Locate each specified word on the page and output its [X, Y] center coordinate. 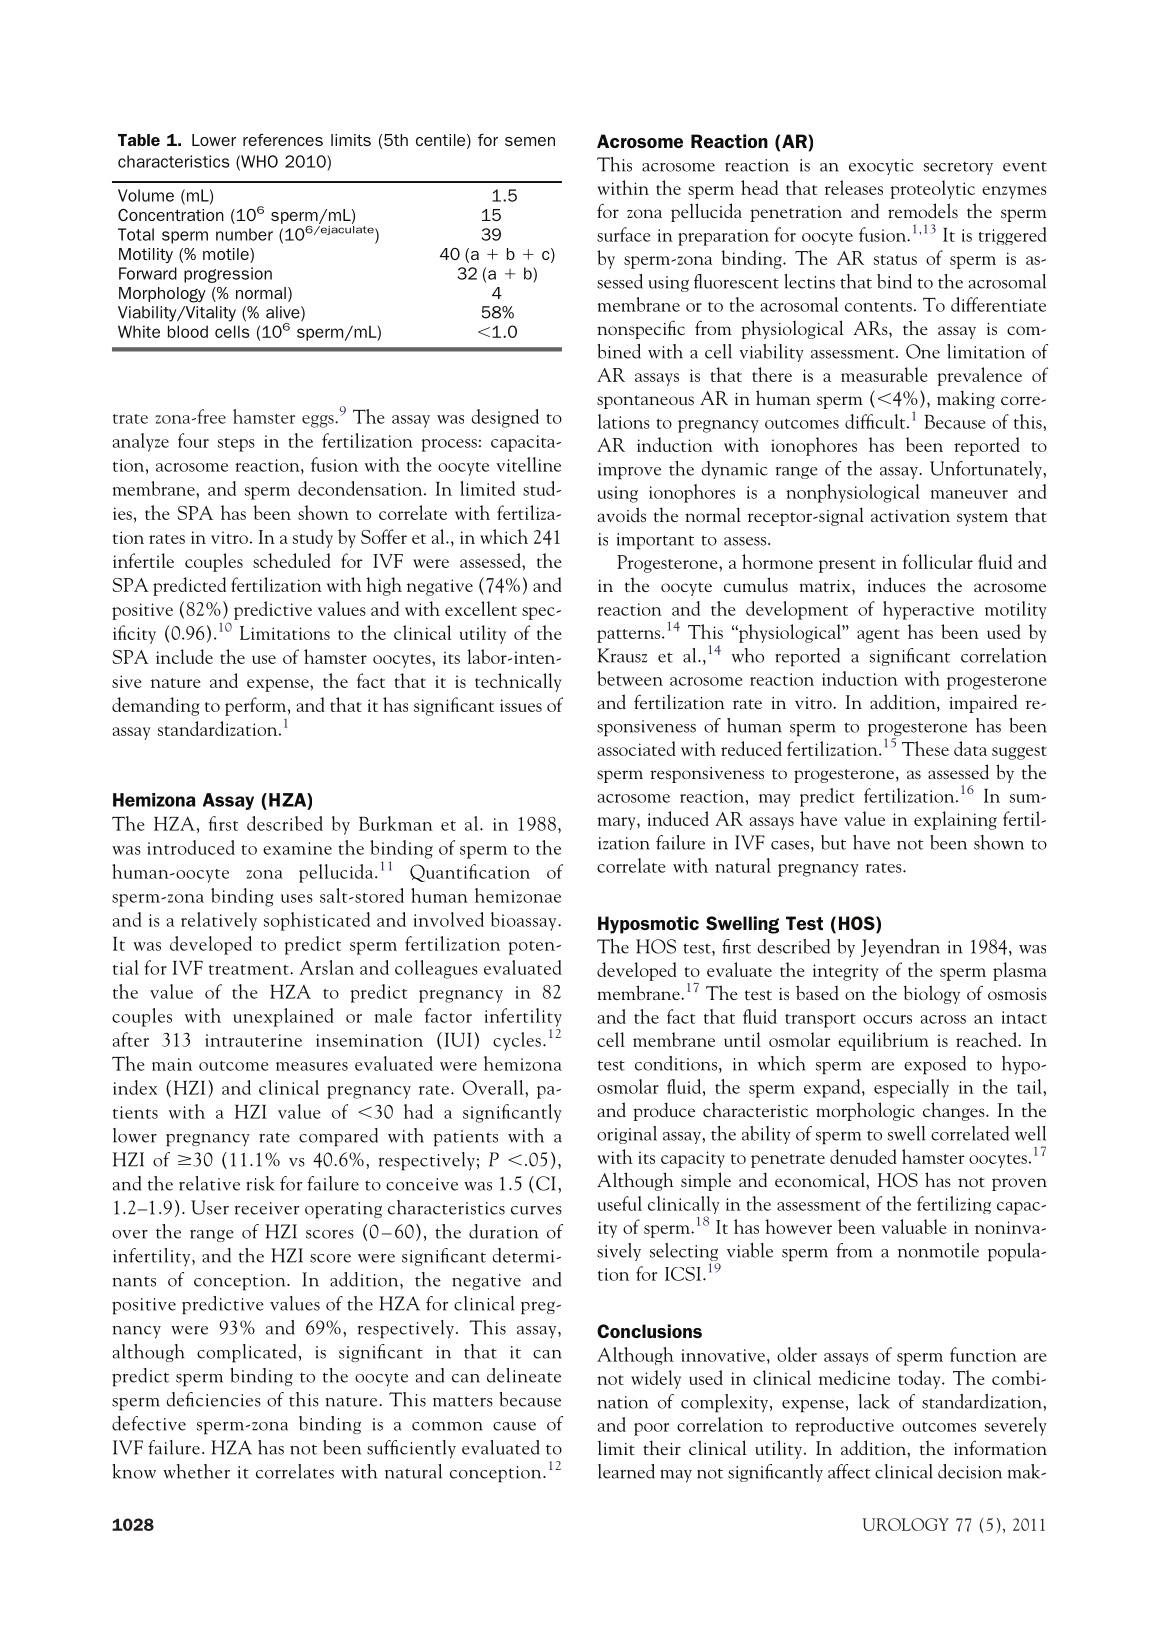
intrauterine [253, 1040]
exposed [935, 1065]
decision [970, 1471]
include [184, 656]
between [630, 678]
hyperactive [928, 610]
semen [530, 141]
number [244, 234]
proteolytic [932, 189]
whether [196, 1471]
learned [626, 1471]
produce [664, 1111]
